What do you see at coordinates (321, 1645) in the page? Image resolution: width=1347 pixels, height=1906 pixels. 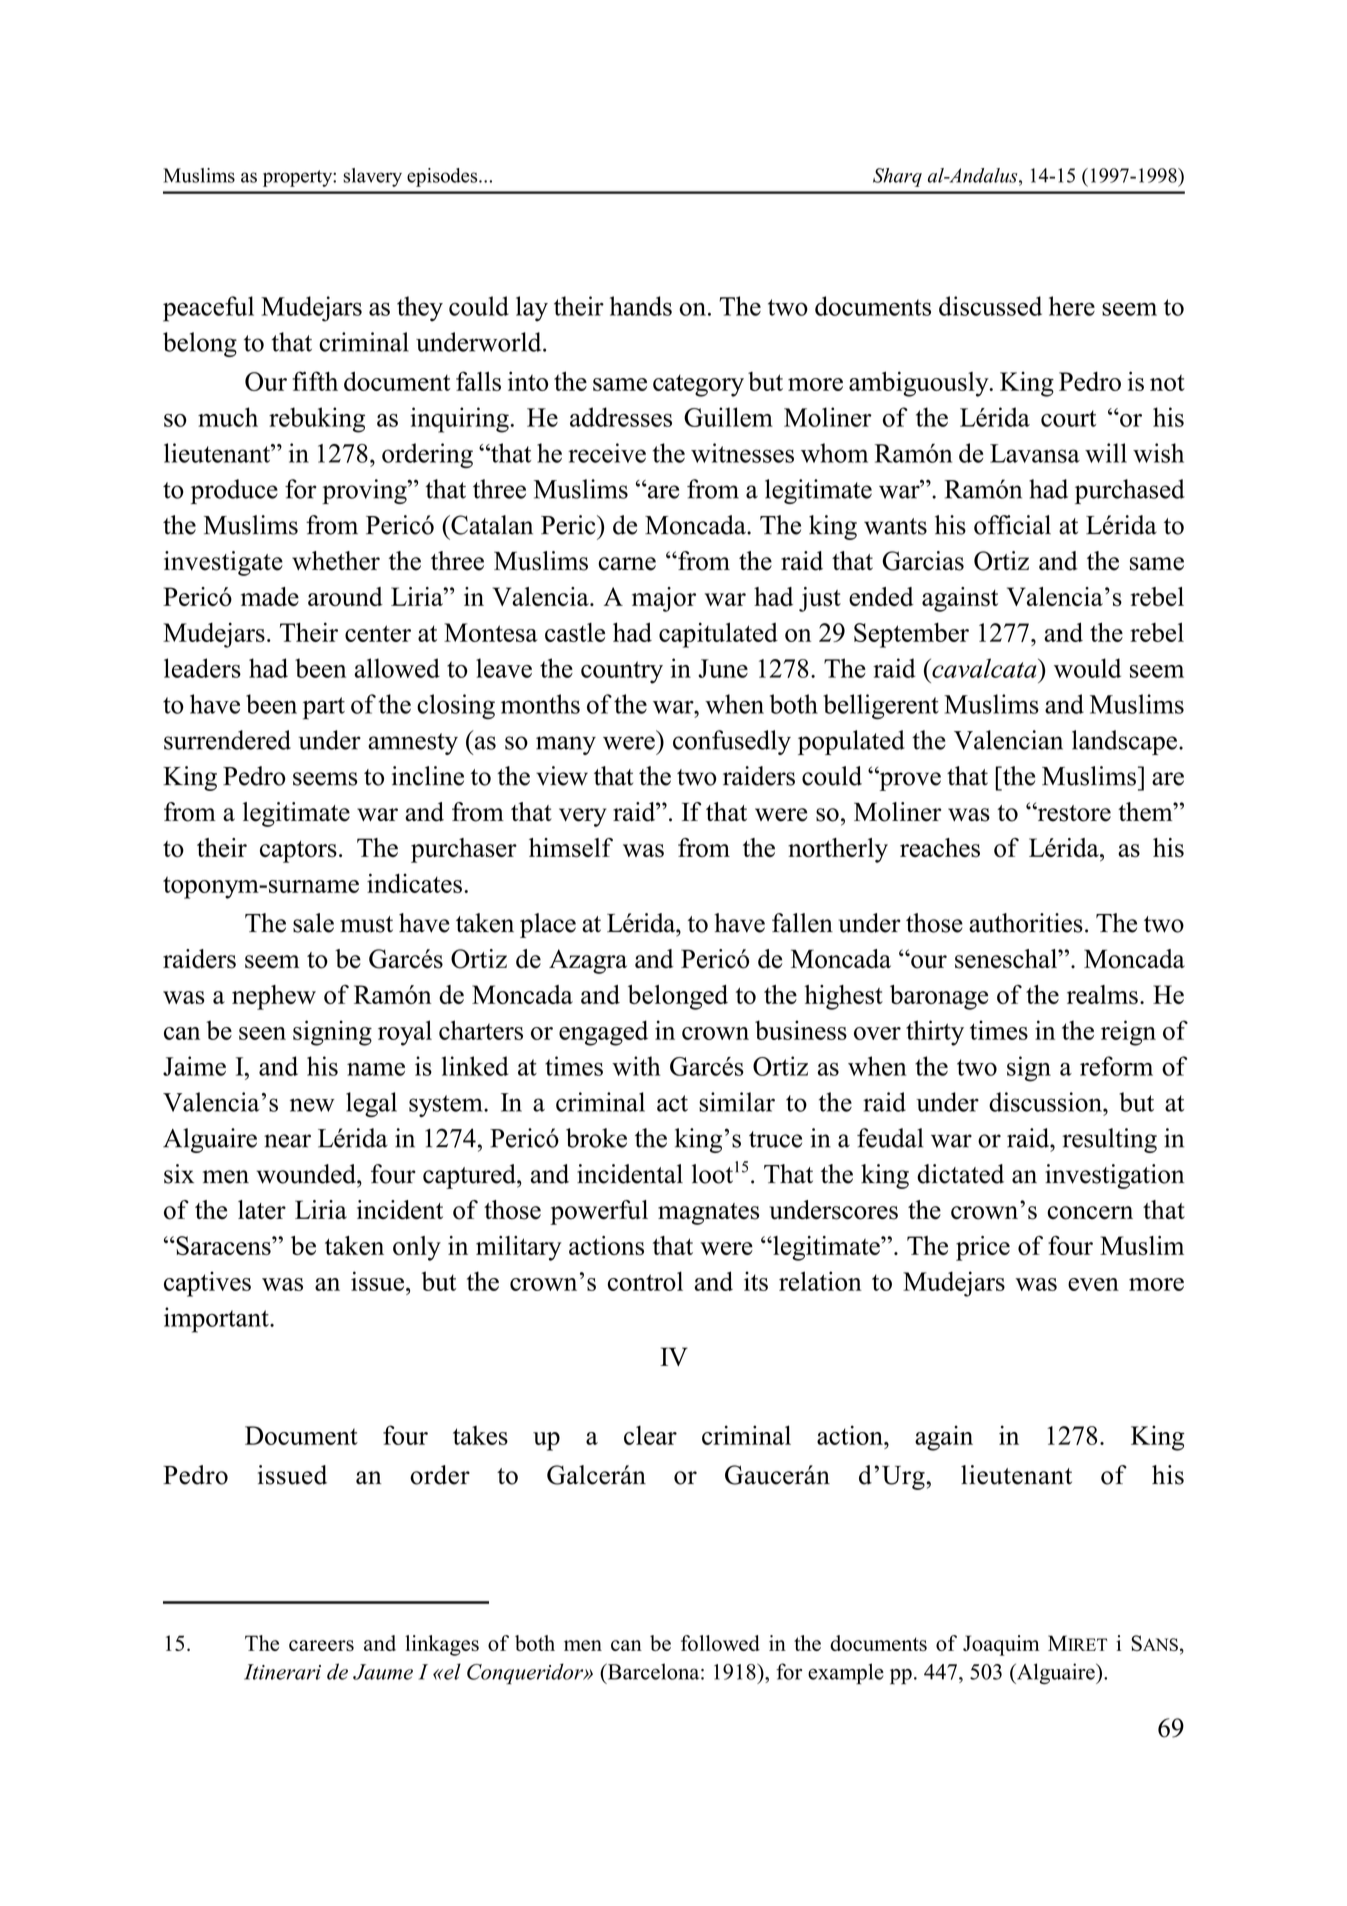 I see `careers` at bounding box center [321, 1645].
